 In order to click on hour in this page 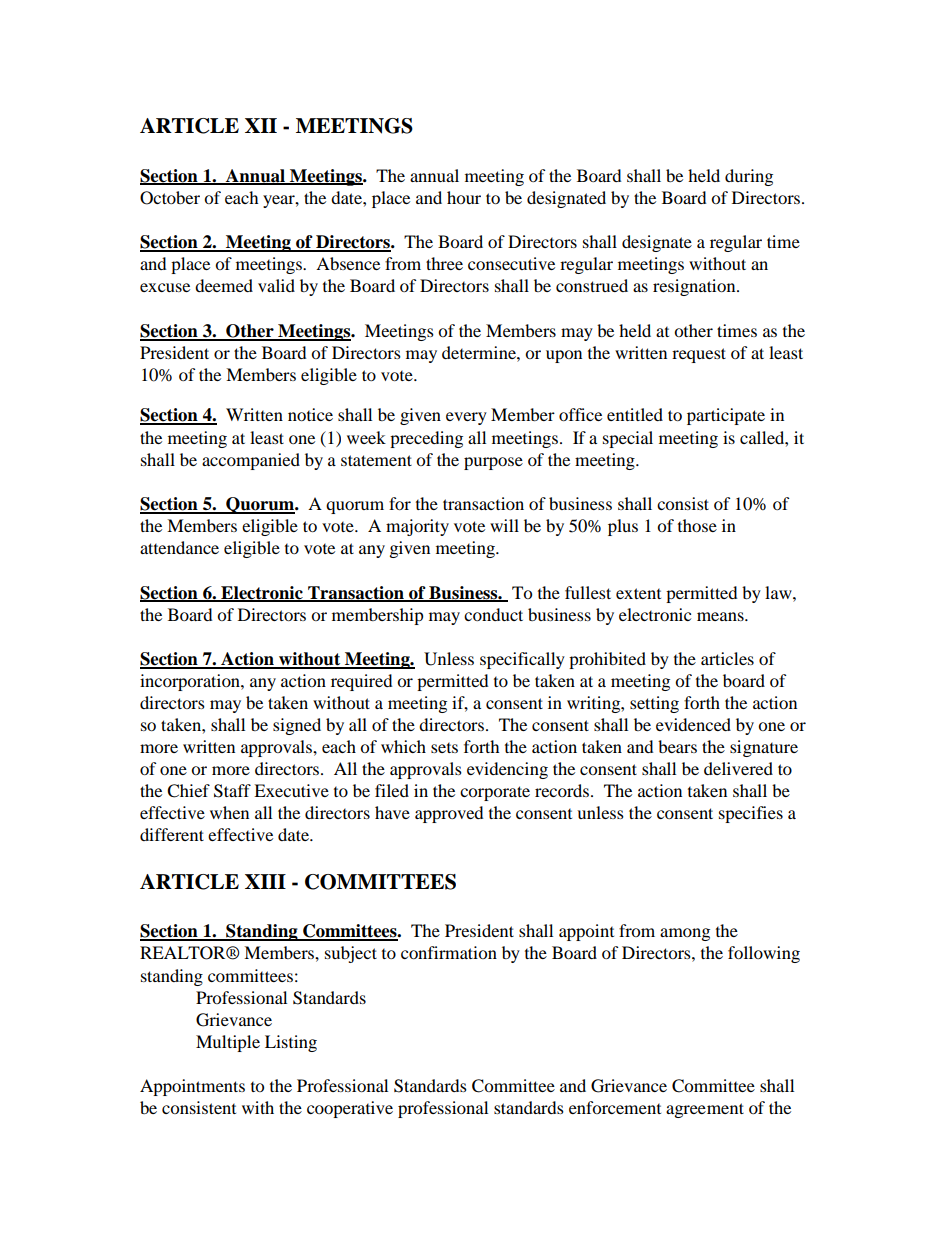, I will do `click(464, 197)`.
